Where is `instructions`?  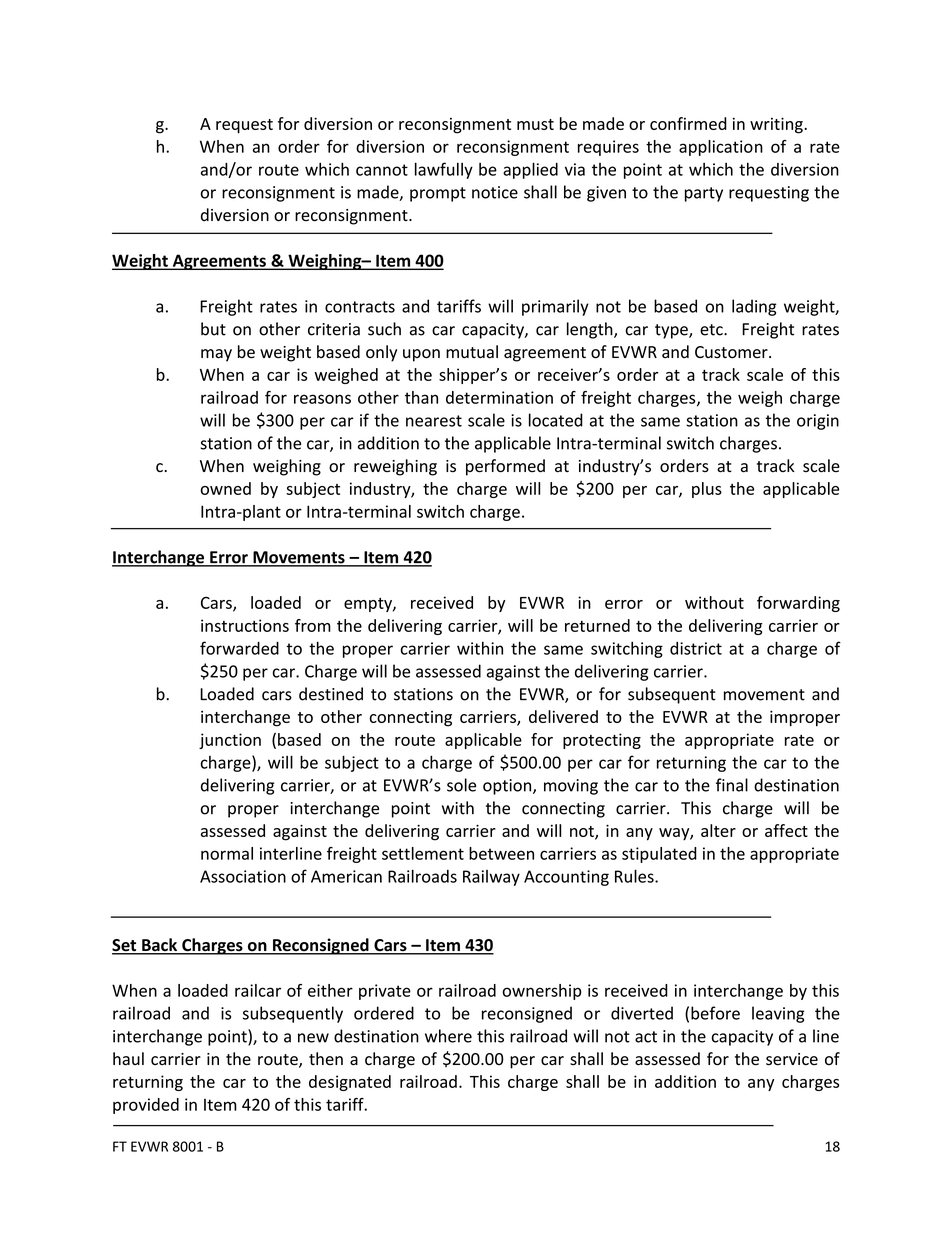
instructions is located at coordinates (245, 625).
